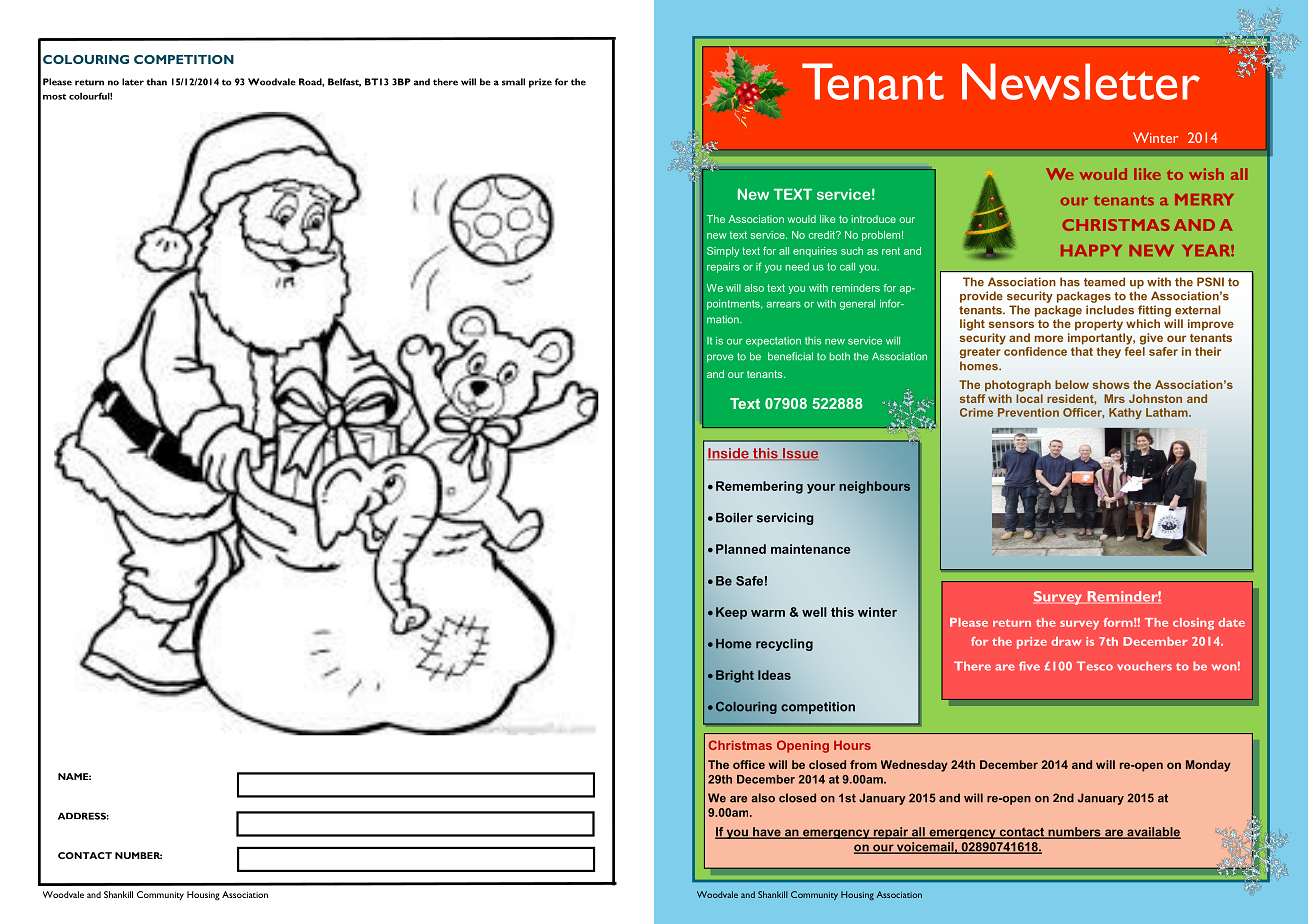 This page has height=924, width=1308. I want to click on available, so click(1153, 833).
